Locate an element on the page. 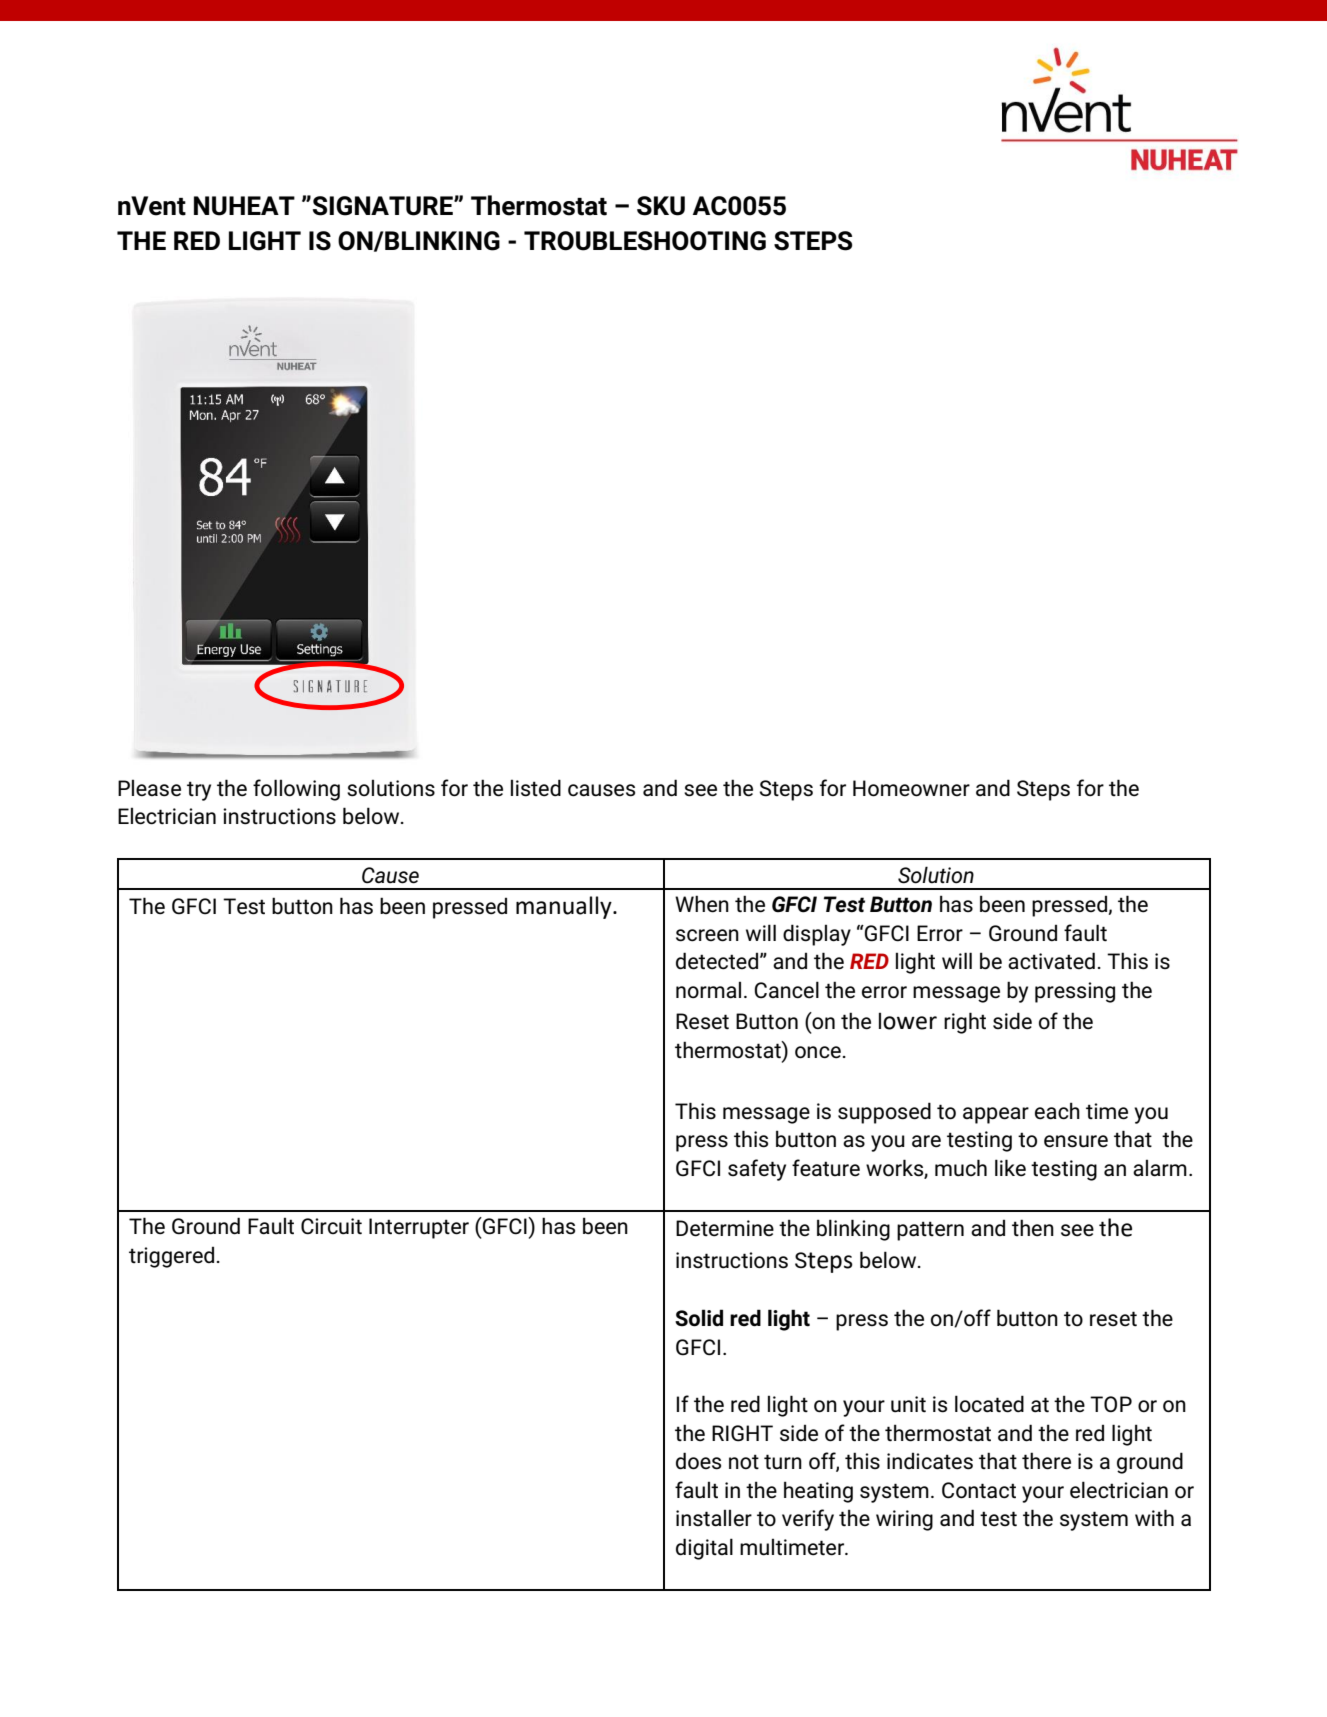 The image size is (1327, 1717). Homeowner is located at coordinates (911, 788).
